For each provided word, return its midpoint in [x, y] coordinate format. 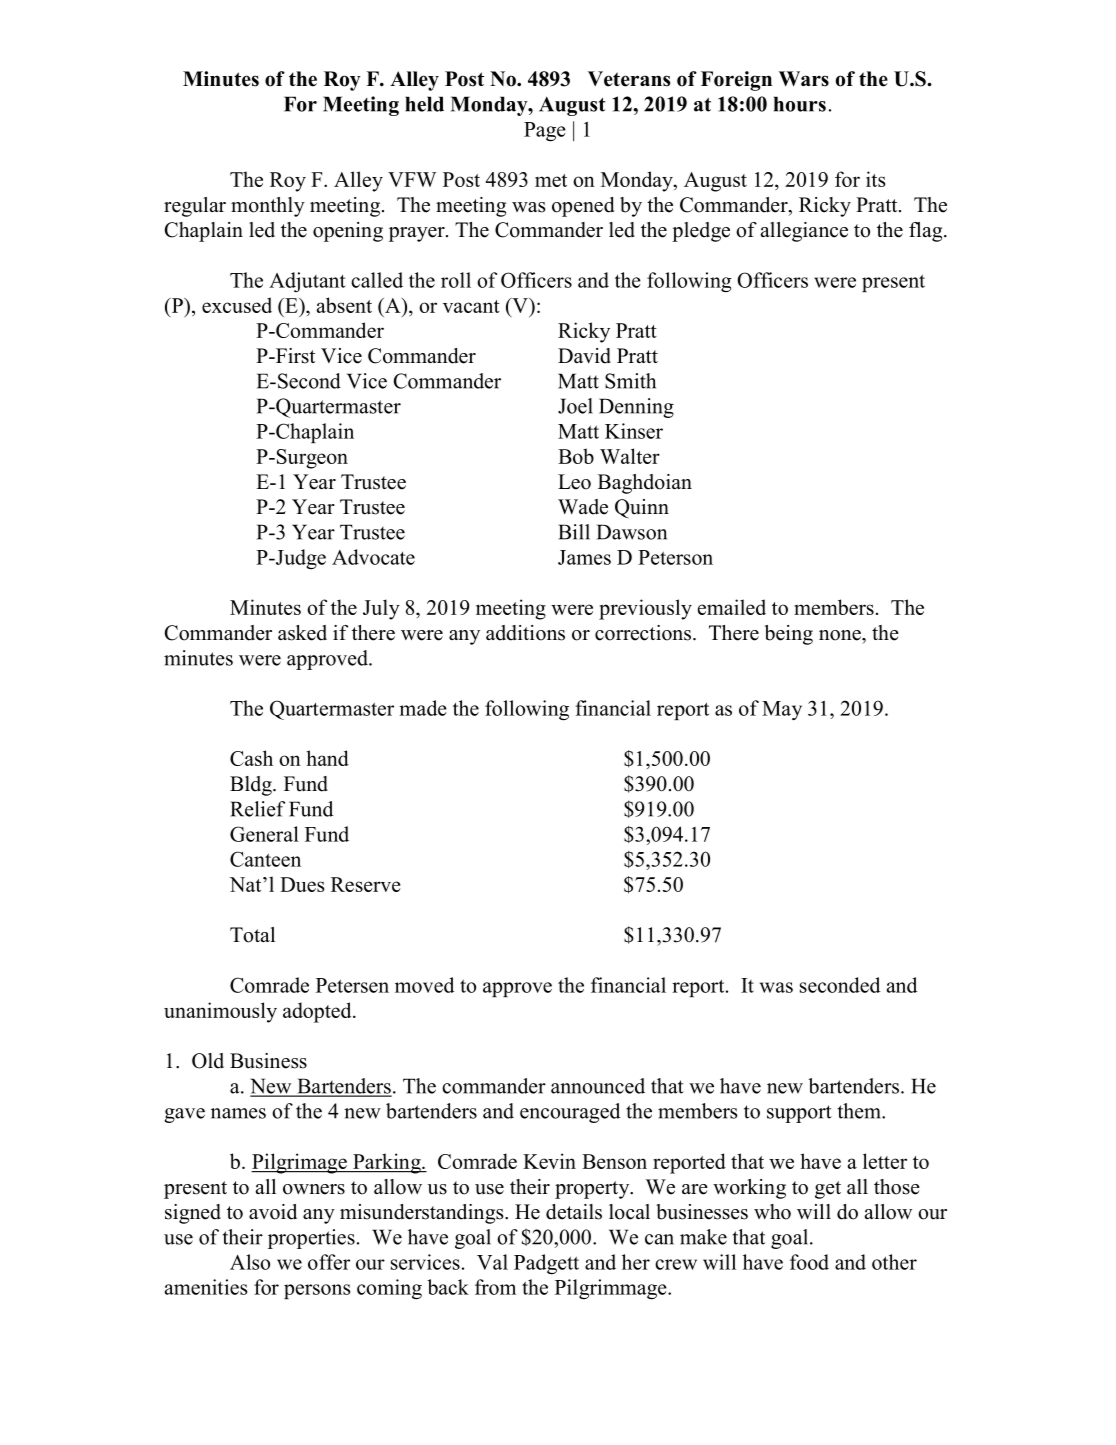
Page [545, 132]
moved [424, 985]
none [841, 635]
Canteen [265, 859]
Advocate [373, 557]
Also [250, 1262]
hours [800, 104]
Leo [574, 482]
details [574, 1212]
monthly [268, 207]
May [782, 710]
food [809, 1262]
